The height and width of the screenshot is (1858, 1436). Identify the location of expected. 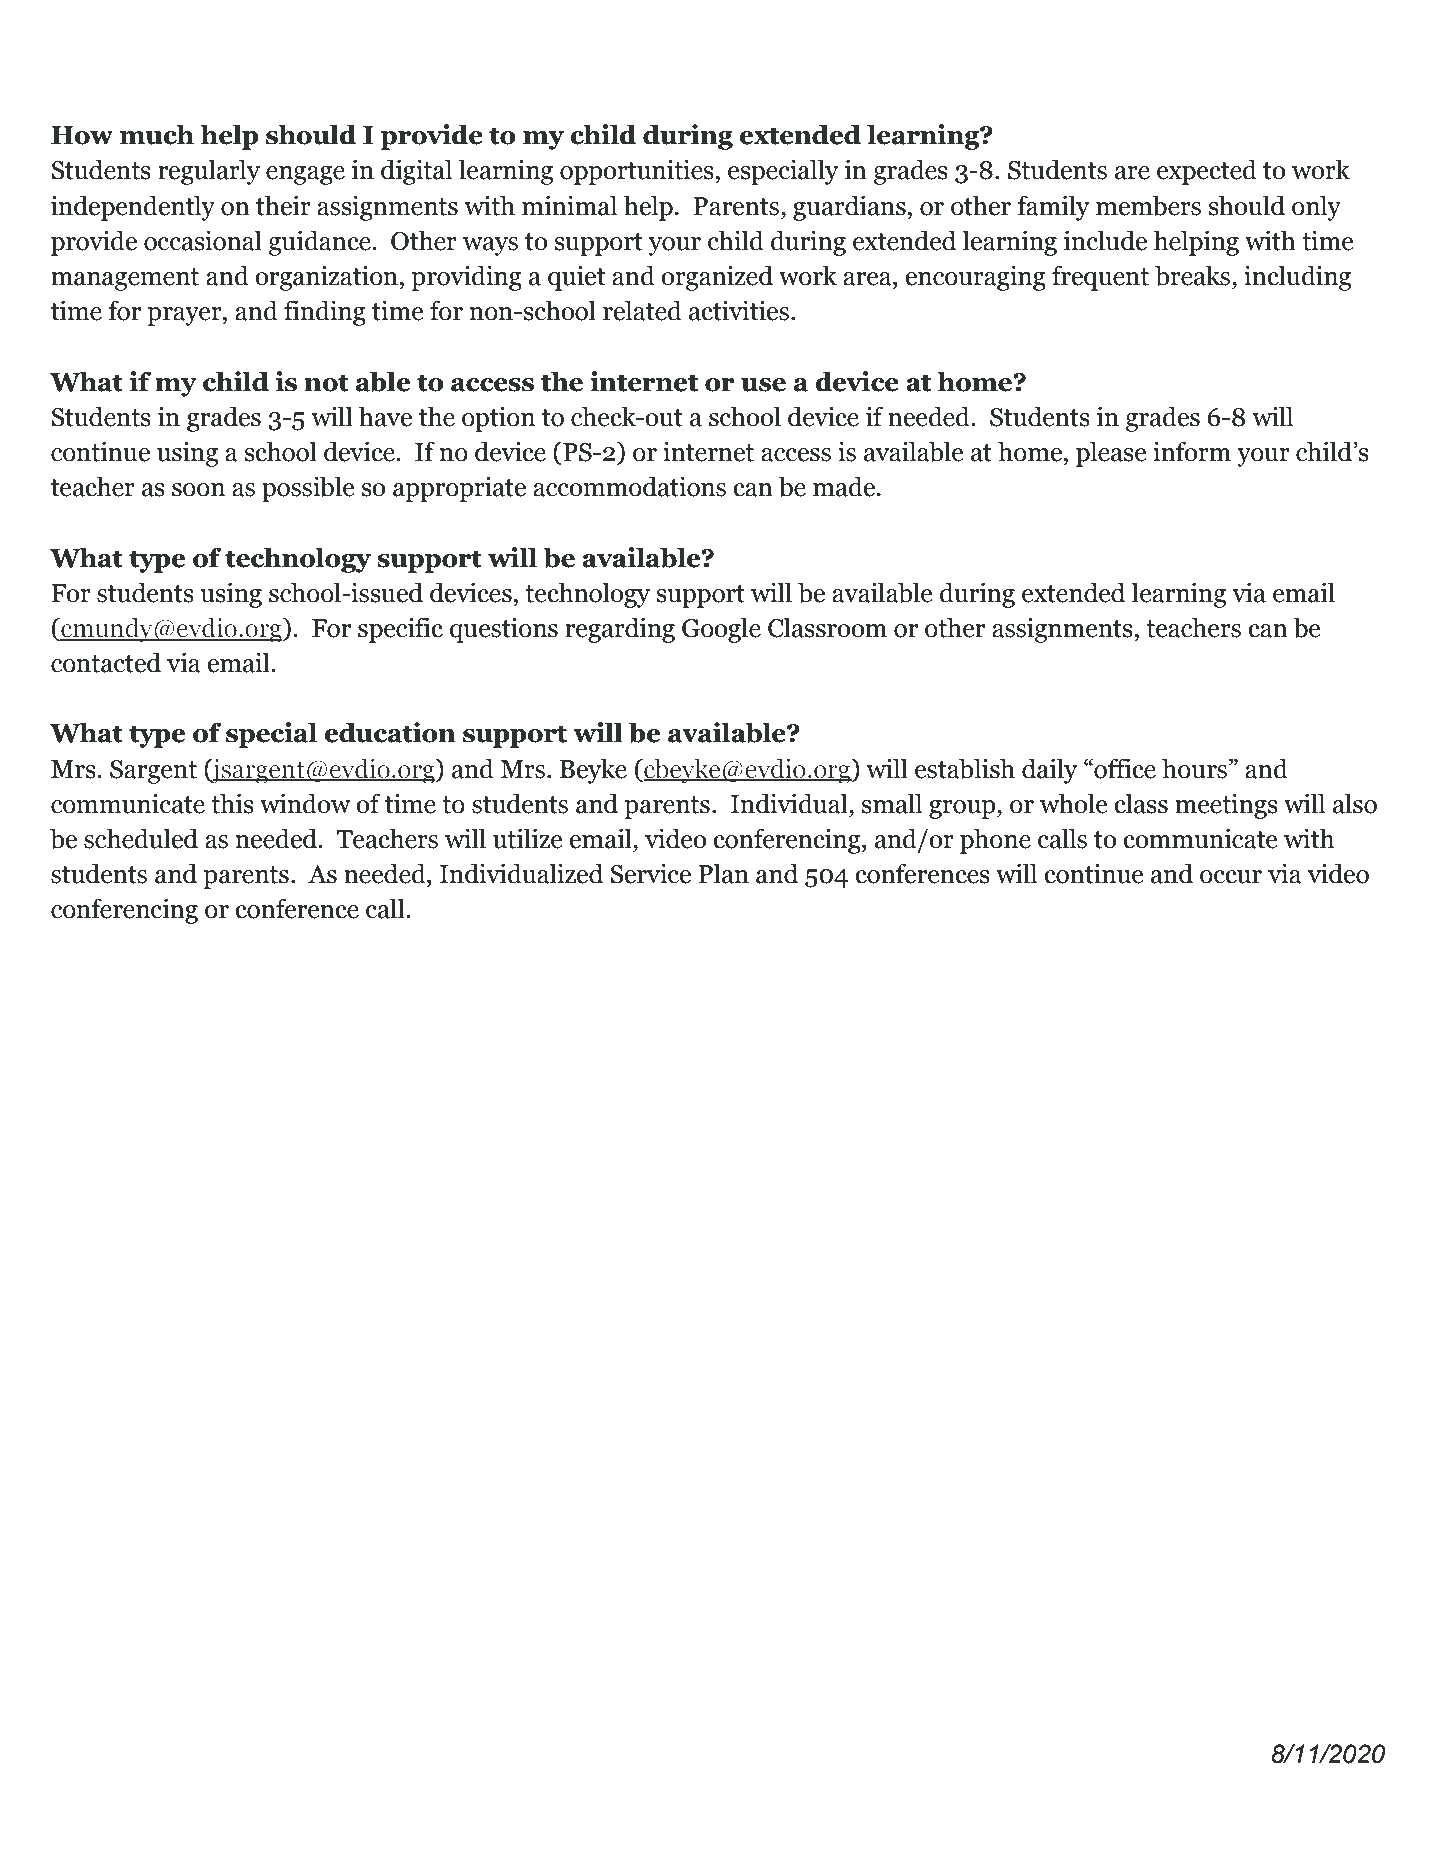
(1207, 172).
